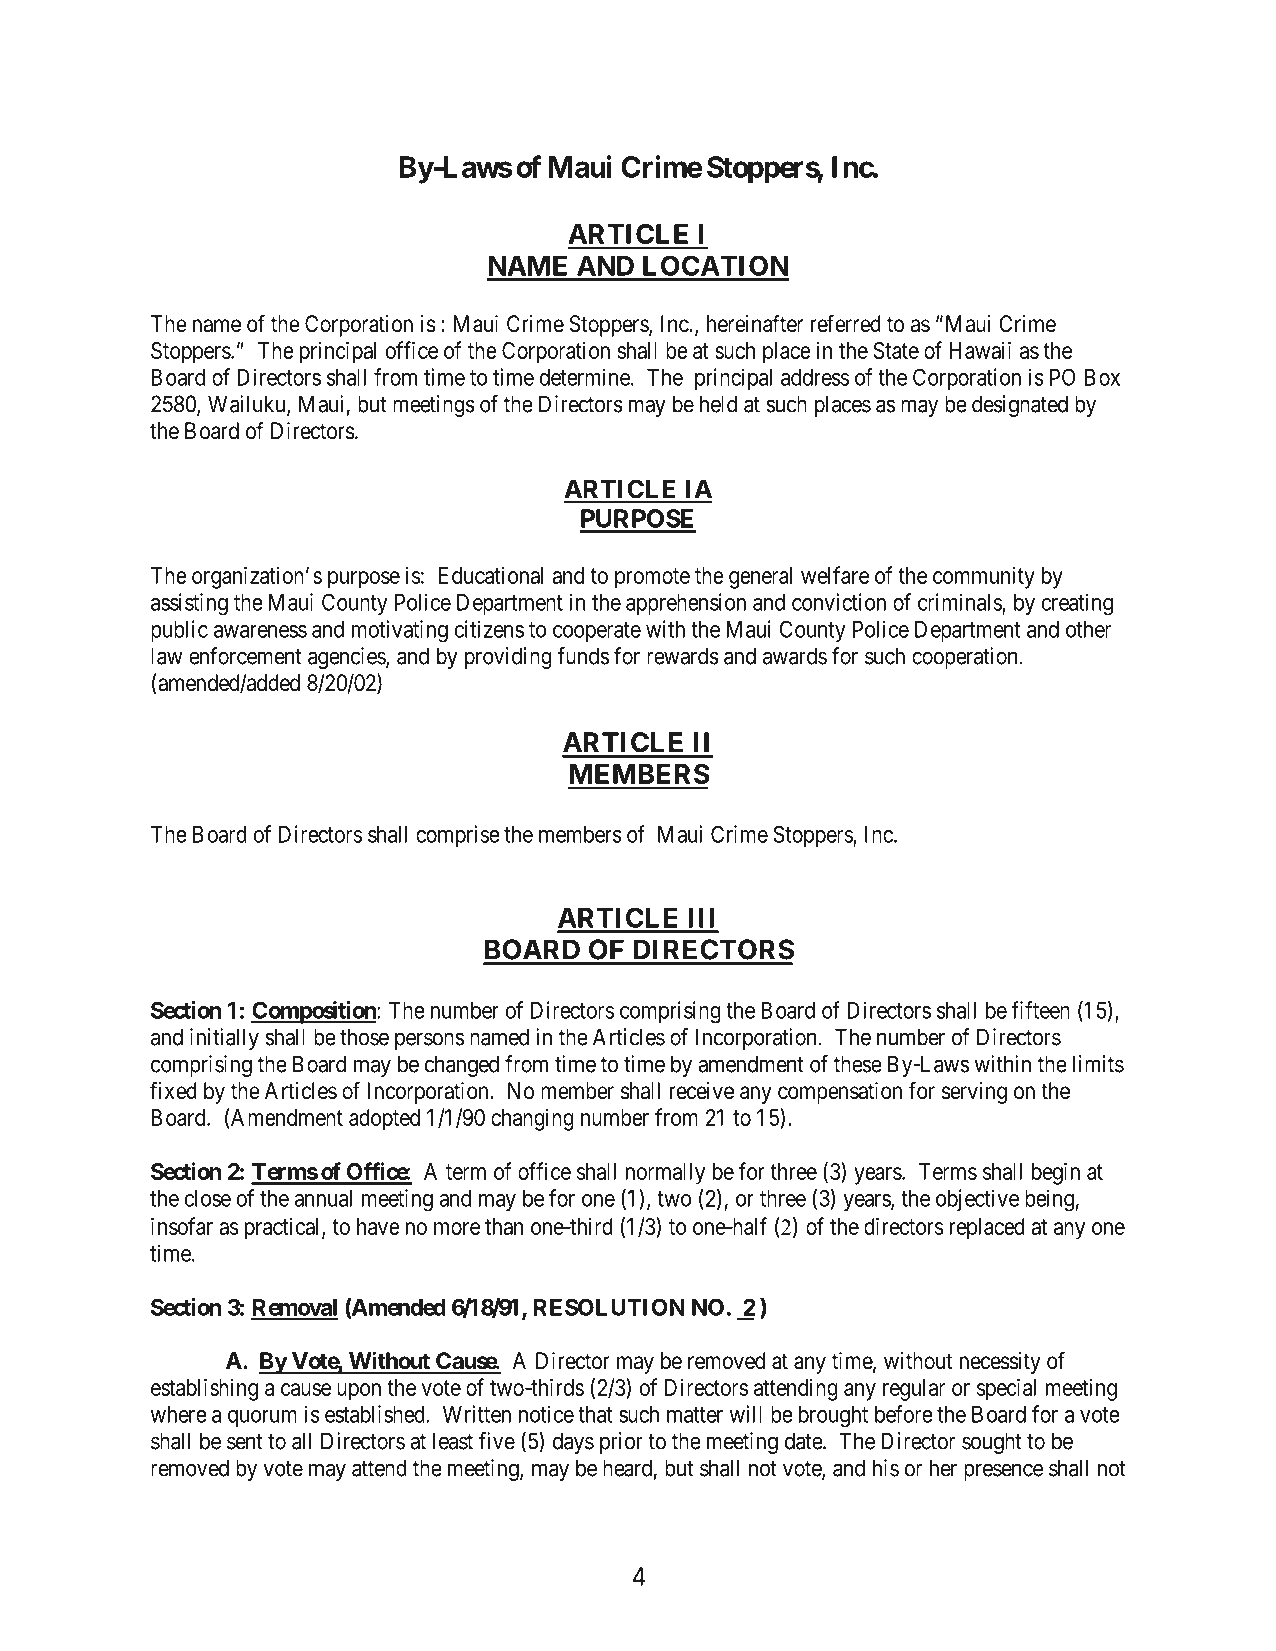 This image has height=1651, width=1276. What do you see at coordinates (665, 1174) in the image?
I see `normally` at bounding box center [665, 1174].
